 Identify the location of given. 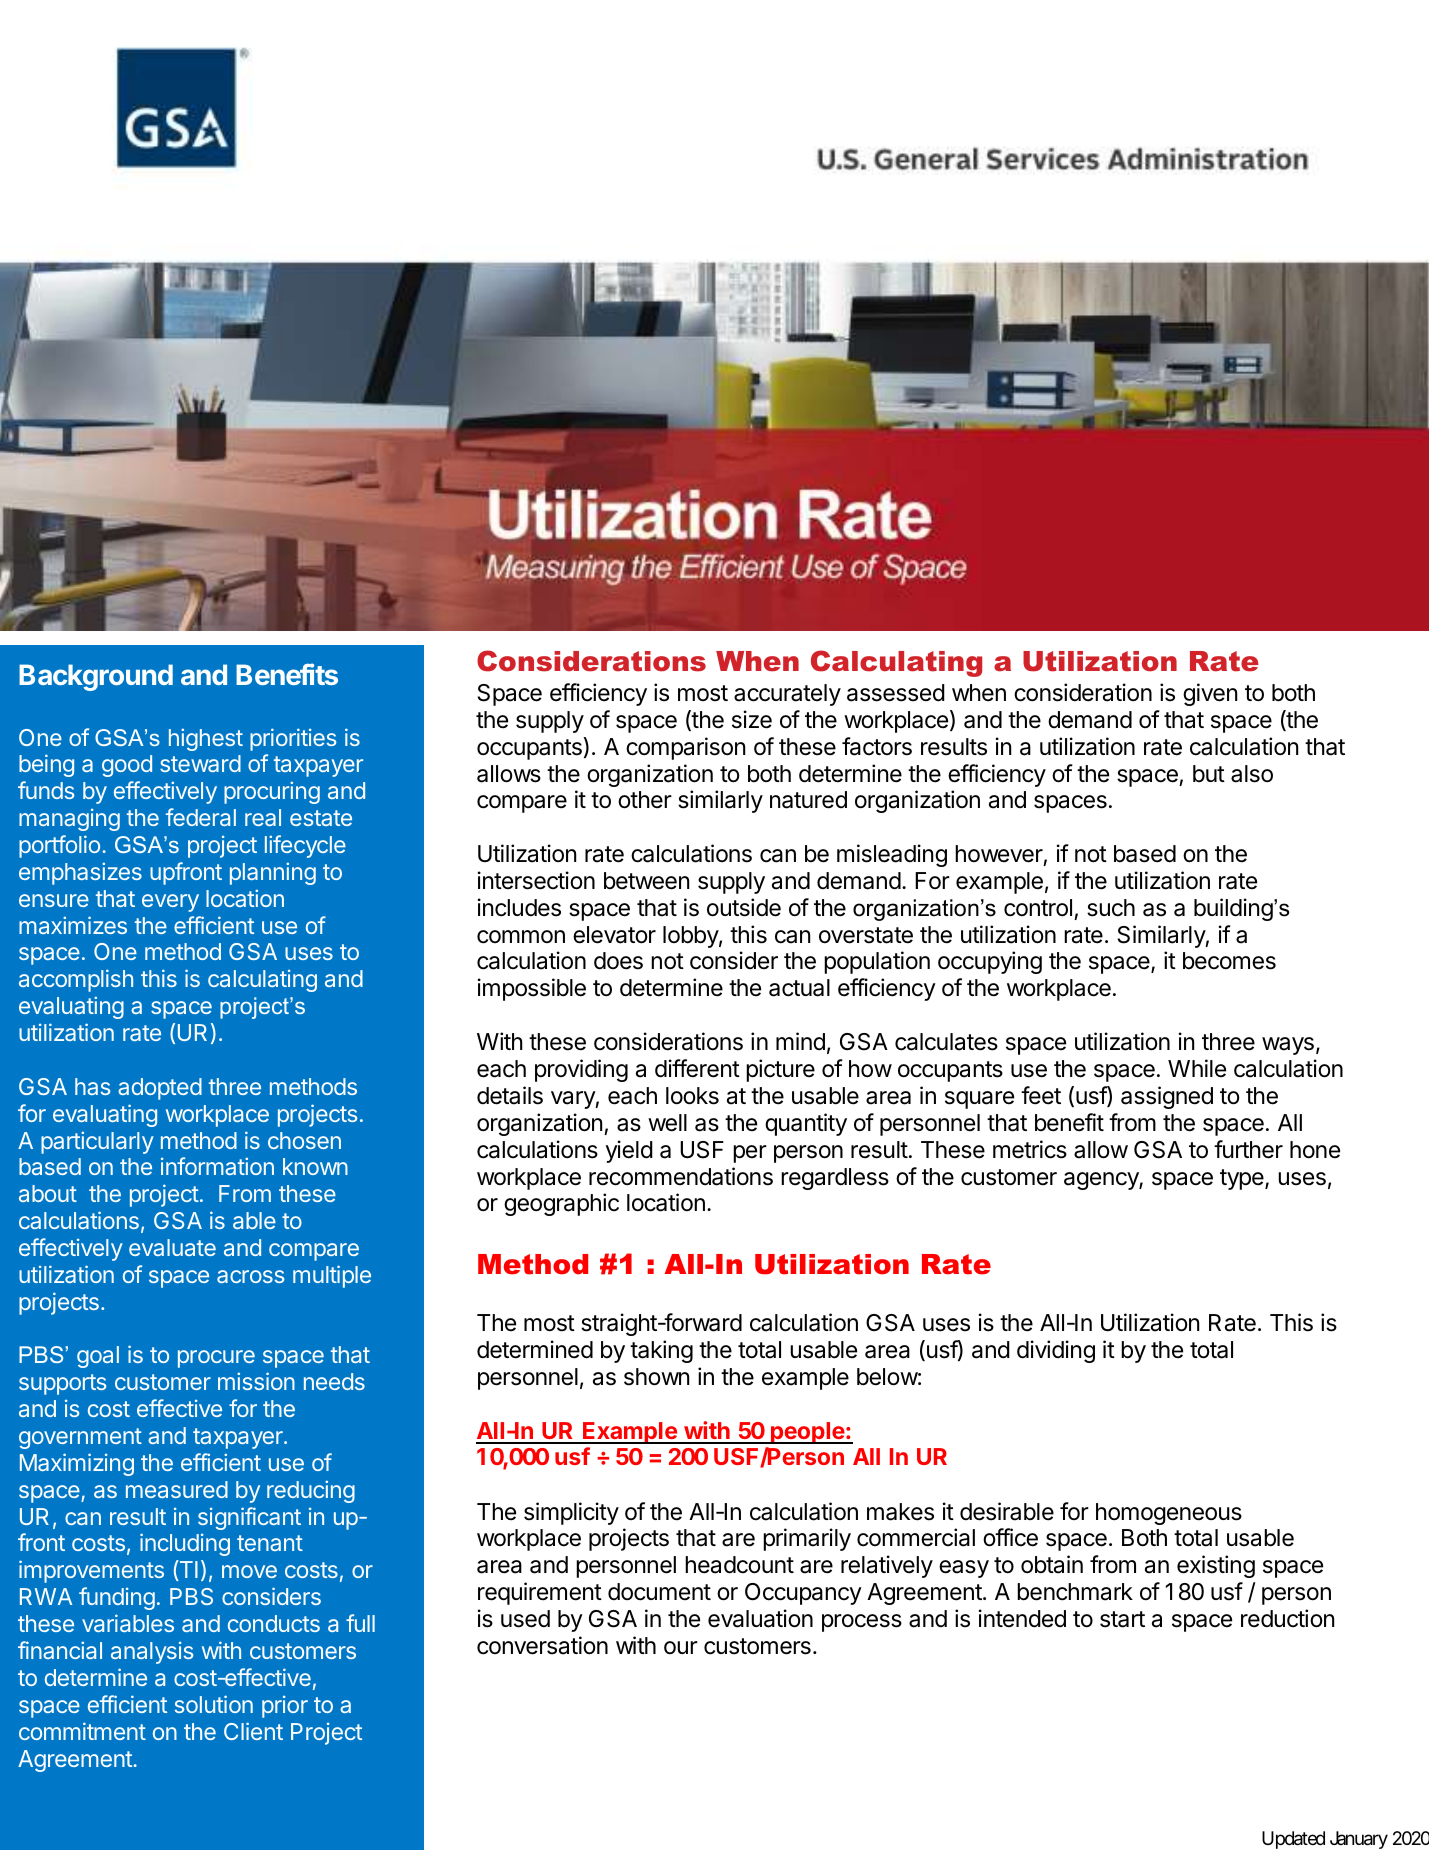
(1210, 694).
